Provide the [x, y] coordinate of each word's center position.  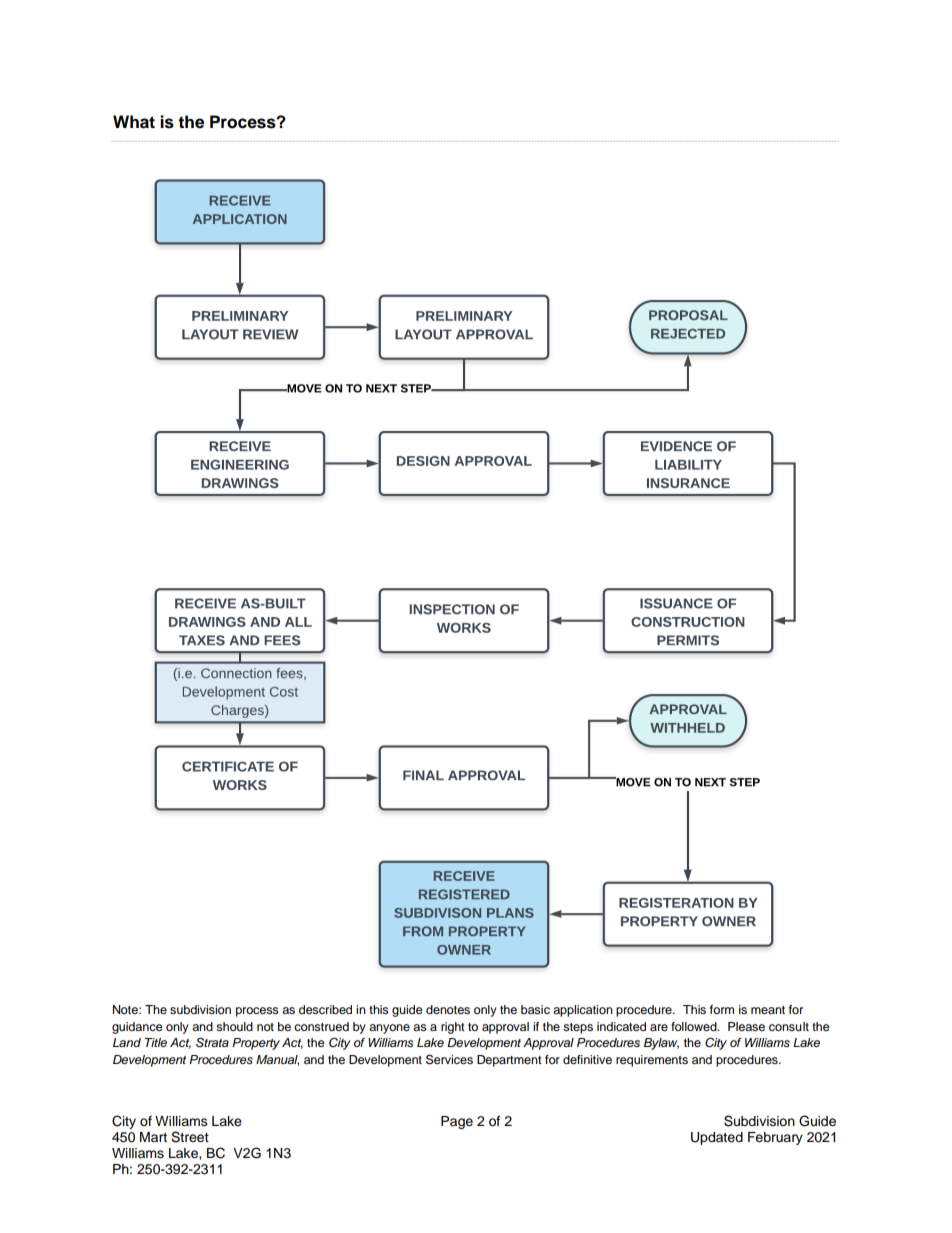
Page [457, 1122]
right [453, 1028]
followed [695, 1026]
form [722, 1009]
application [583, 1011]
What [134, 122]
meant [768, 1010]
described [325, 1009]
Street [190, 1137]
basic [535, 1009]
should [234, 1026]
